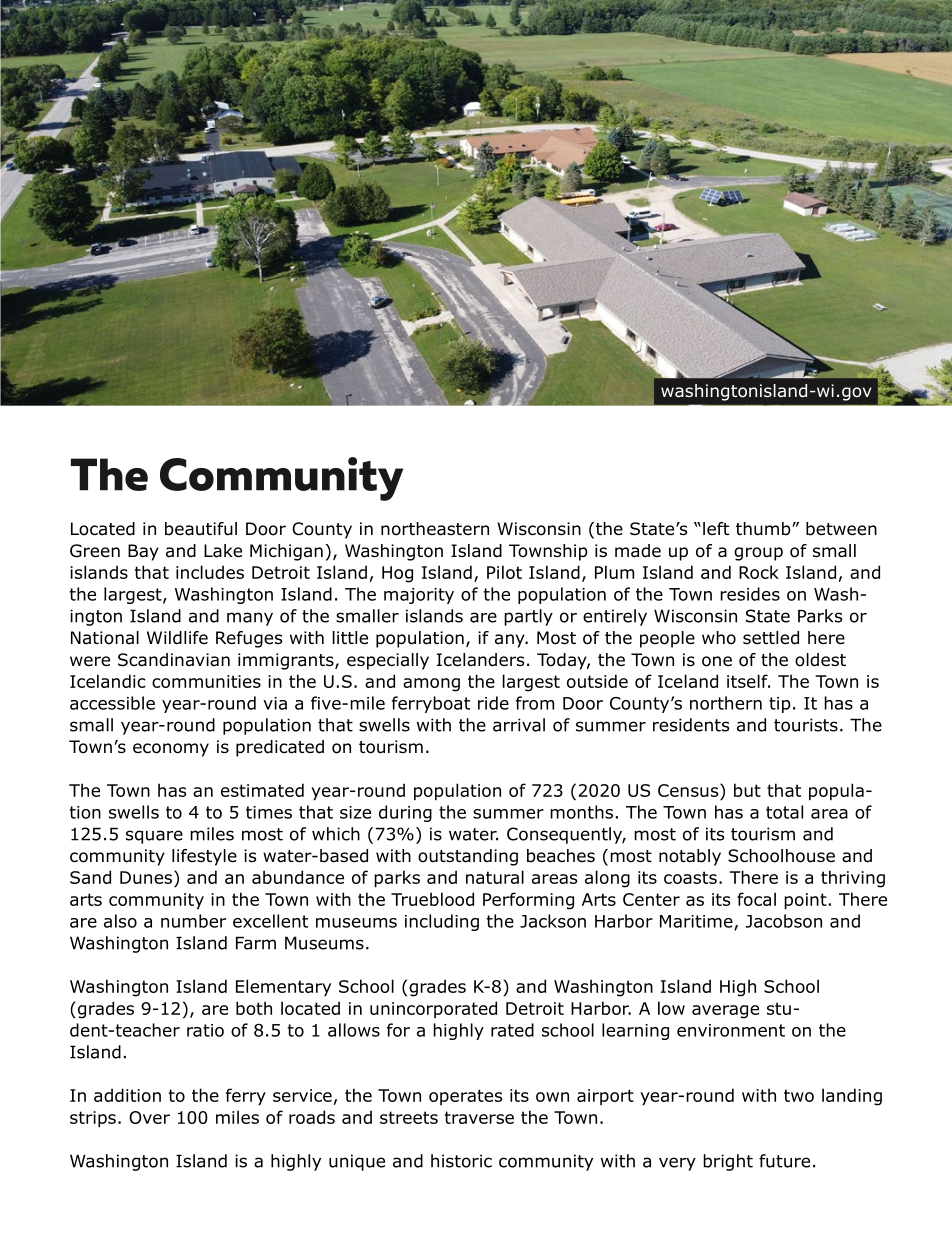 This image has width=952, height=1233. I want to click on Over, so click(149, 1117).
